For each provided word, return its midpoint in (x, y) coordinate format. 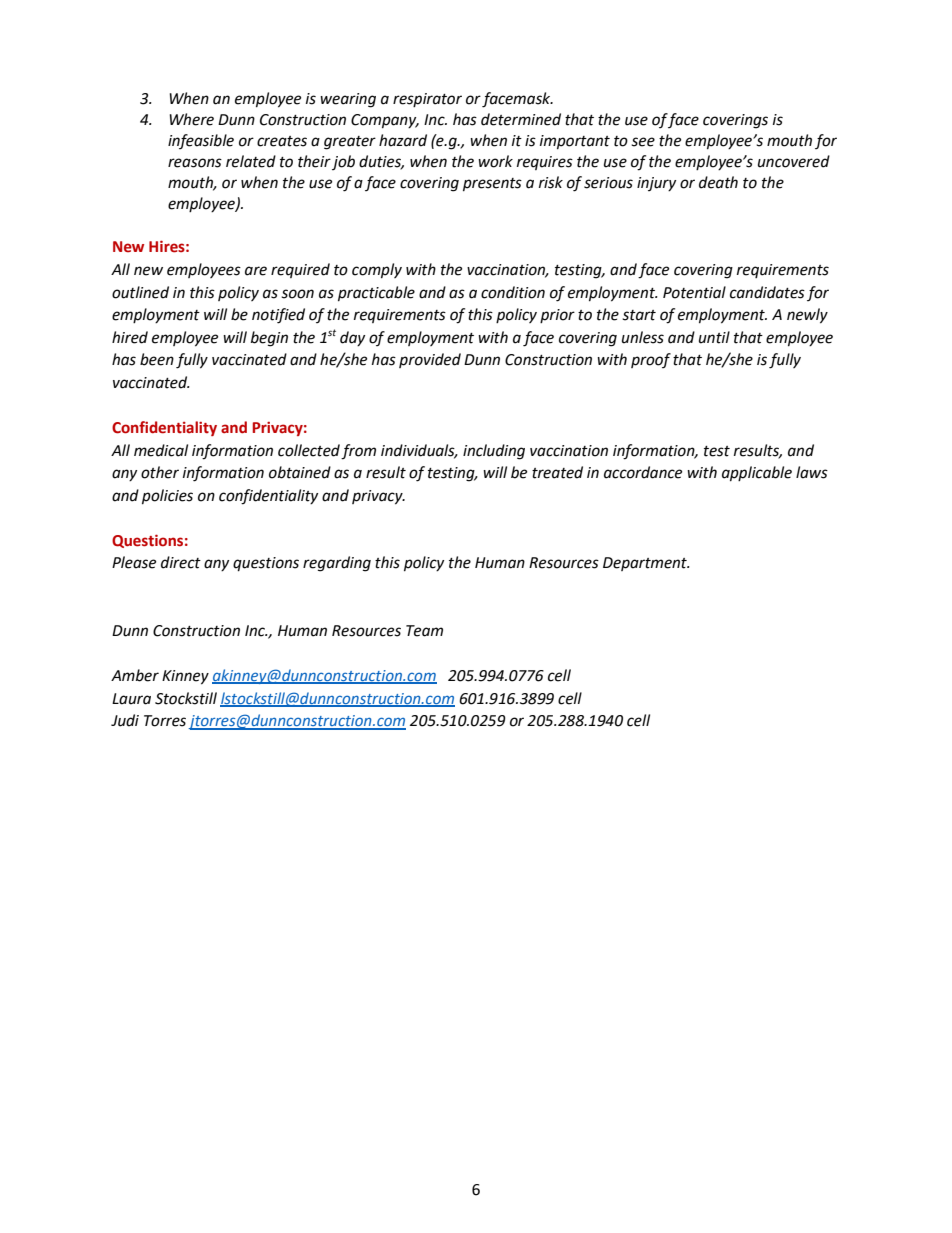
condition (513, 292)
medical (161, 450)
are (256, 271)
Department (646, 564)
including (494, 452)
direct (181, 562)
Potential (694, 292)
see (643, 142)
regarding (337, 564)
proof (651, 360)
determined (521, 119)
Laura (131, 699)
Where (191, 119)
